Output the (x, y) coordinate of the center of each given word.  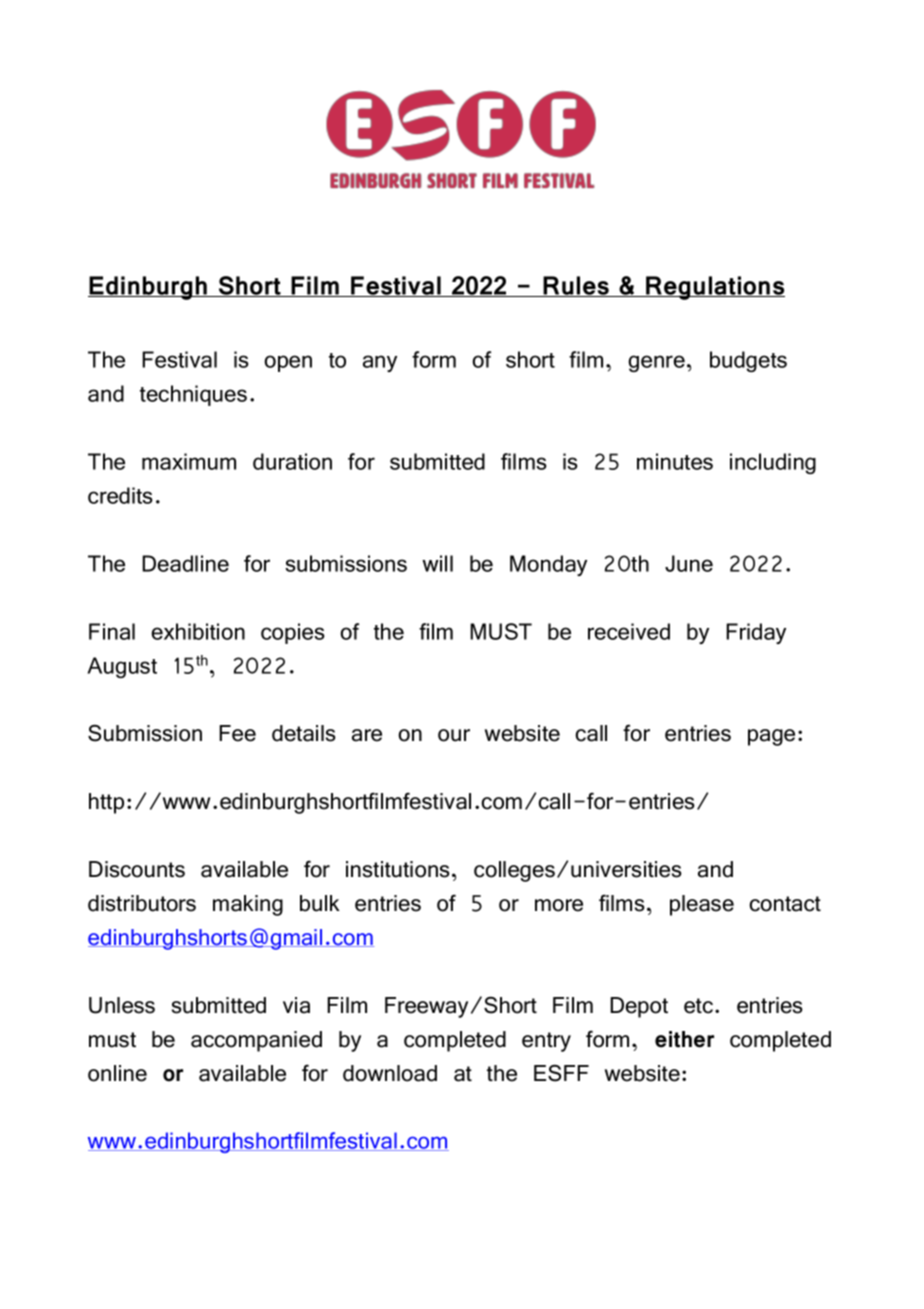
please (702, 905)
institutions (398, 869)
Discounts (137, 869)
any (380, 363)
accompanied (256, 1041)
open (288, 363)
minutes (675, 461)
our (454, 735)
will (437, 563)
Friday (756, 633)
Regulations (714, 288)
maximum (189, 461)
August (122, 667)
